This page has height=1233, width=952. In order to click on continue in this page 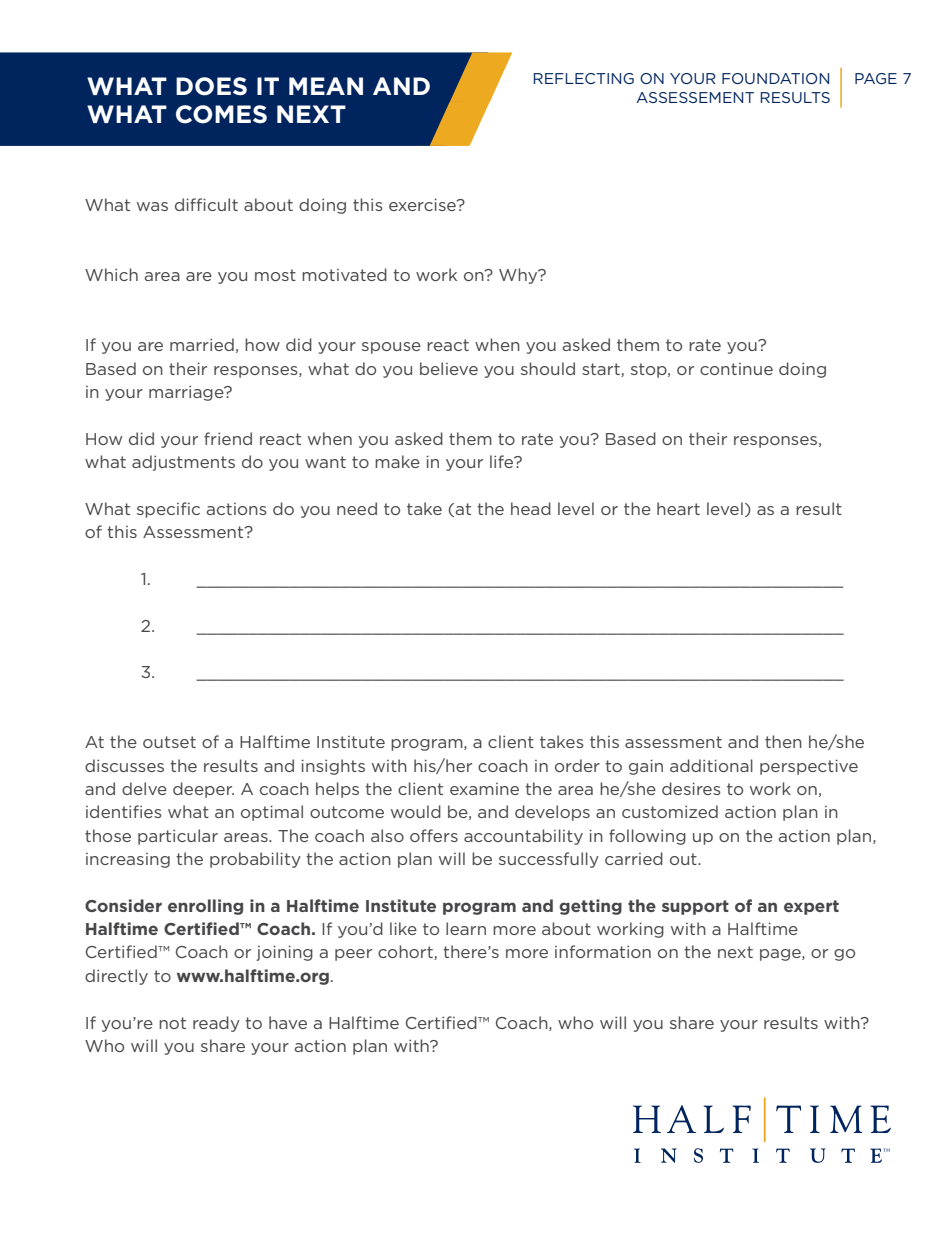, I will do `click(736, 369)`.
